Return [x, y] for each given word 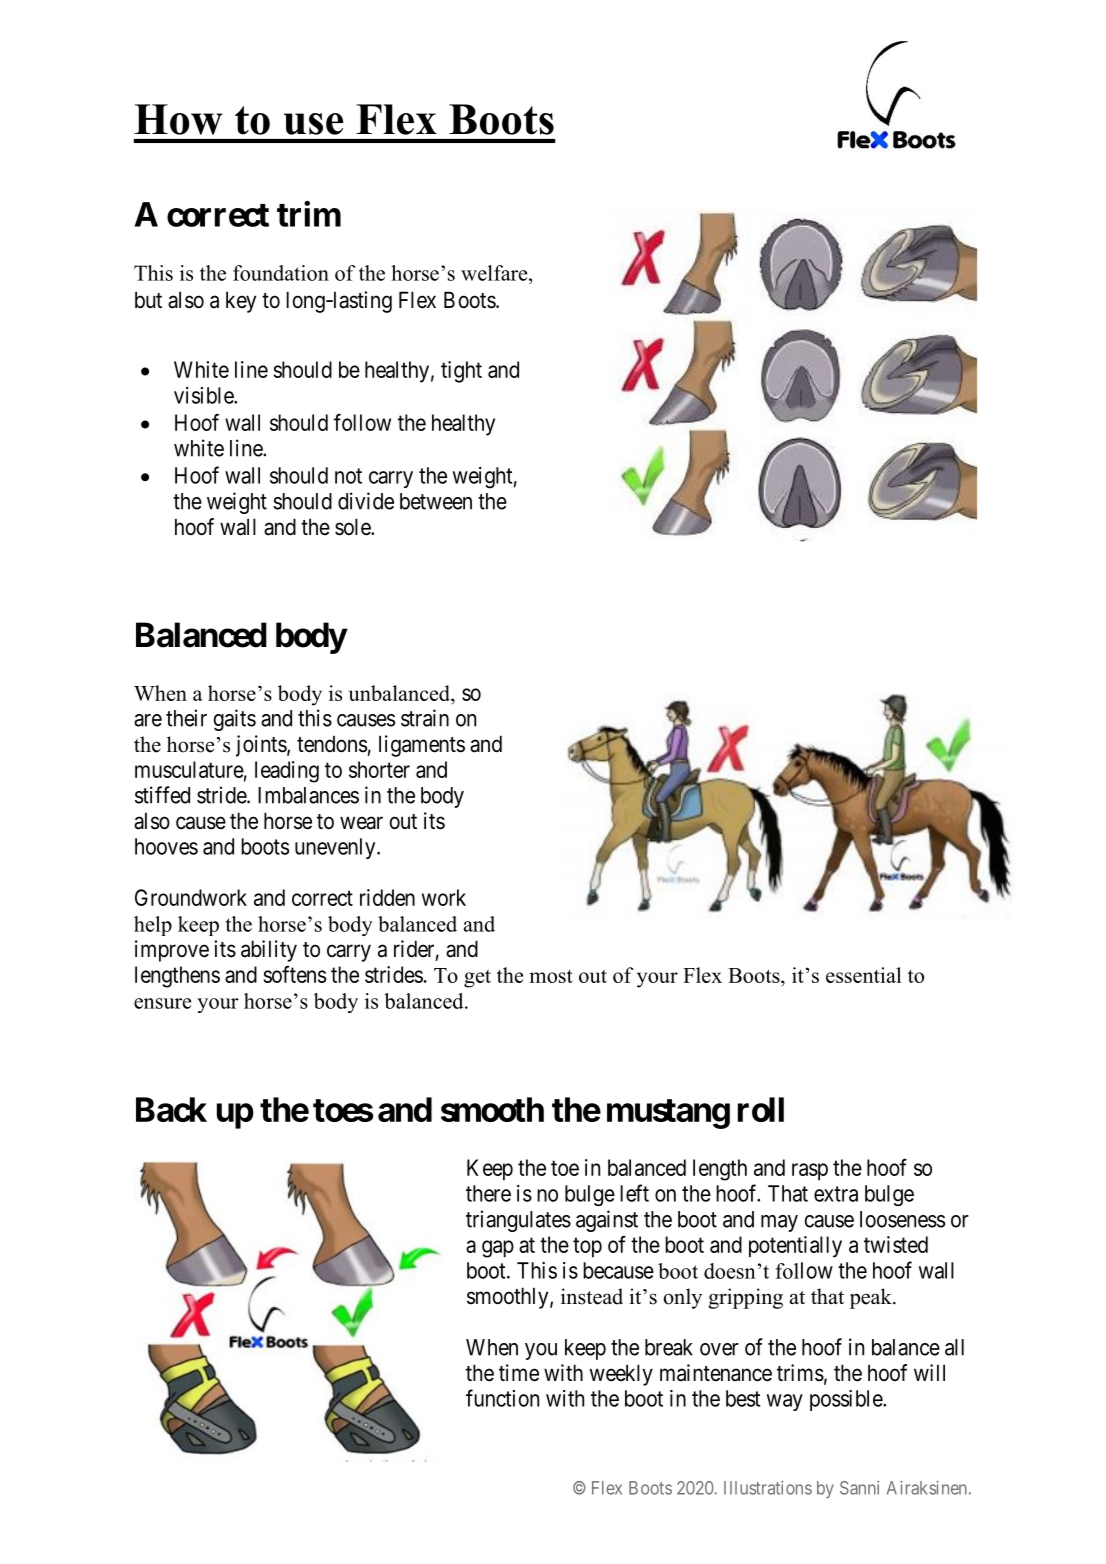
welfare [495, 273]
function [502, 1398]
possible [847, 1400]
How [178, 119]
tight [461, 372]
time [519, 1373]
